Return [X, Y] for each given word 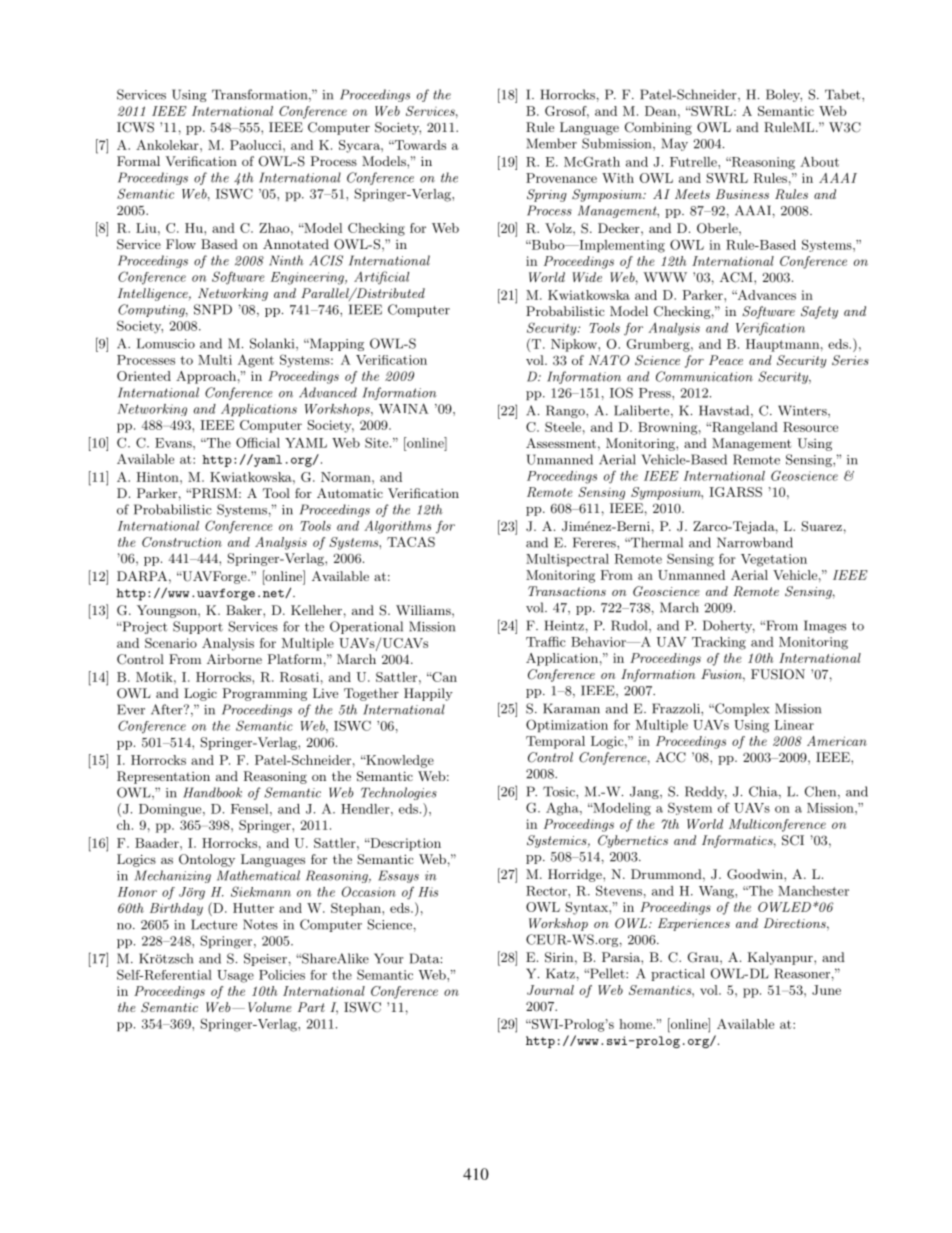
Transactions [567, 591]
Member [552, 143]
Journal [550, 990]
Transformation [261, 95]
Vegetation [774, 560]
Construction [182, 542]
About [819, 161]
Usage [235, 976]
